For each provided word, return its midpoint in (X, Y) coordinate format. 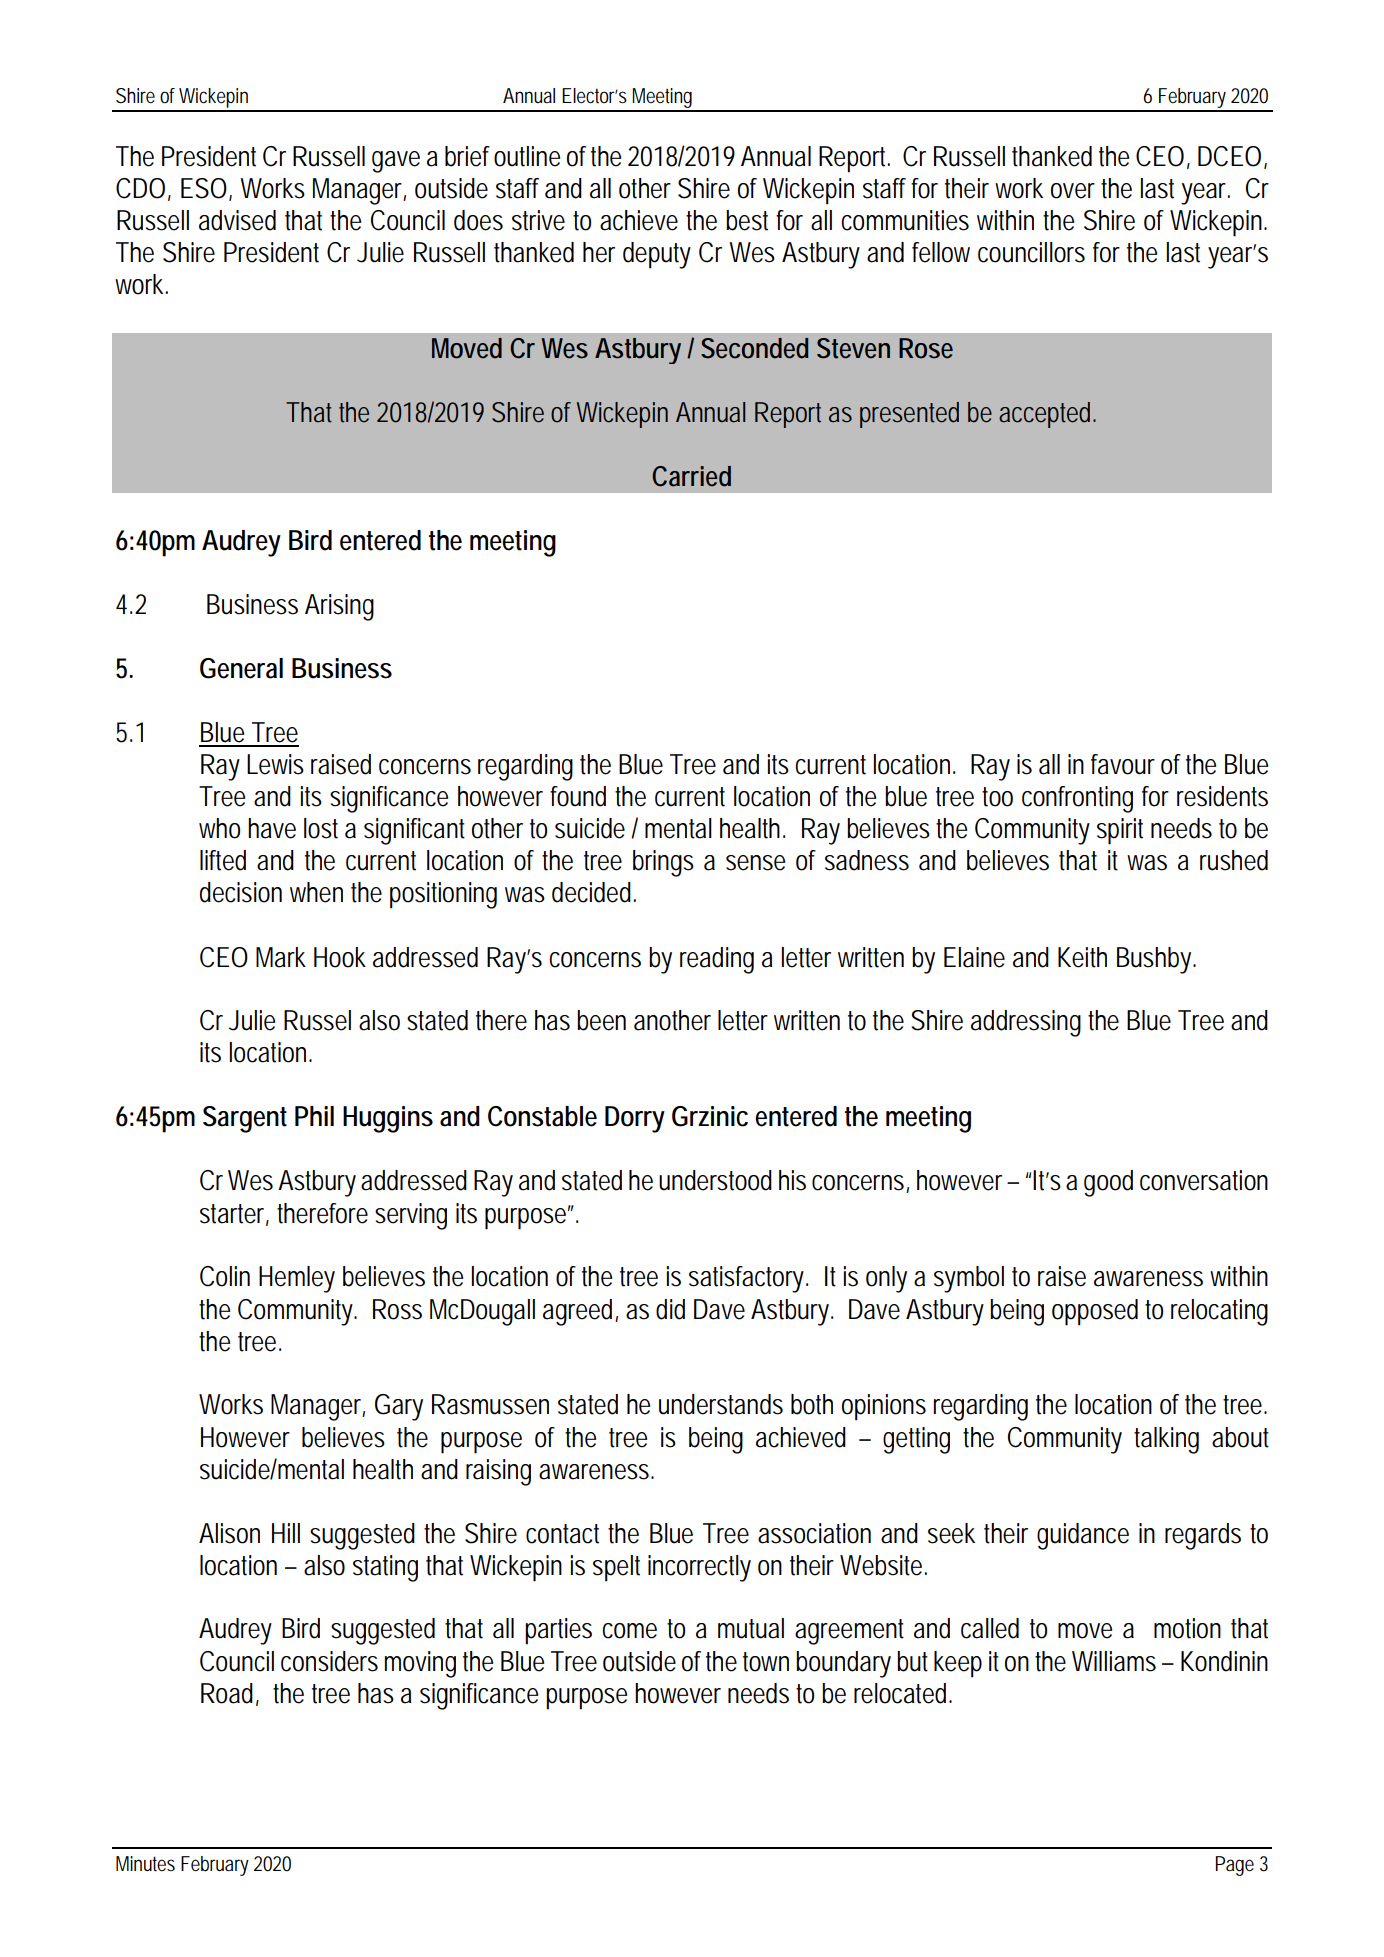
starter (234, 1214)
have (272, 828)
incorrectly (699, 1568)
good (1108, 1183)
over (1073, 191)
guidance (1083, 1536)
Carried (691, 476)
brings (663, 863)
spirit (1120, 831)
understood (715, 1180)
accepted (1046, 415)
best (747, 220)
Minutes (145, 1864)
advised (237, 220)
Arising (339, 607)
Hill (286, 1533)
